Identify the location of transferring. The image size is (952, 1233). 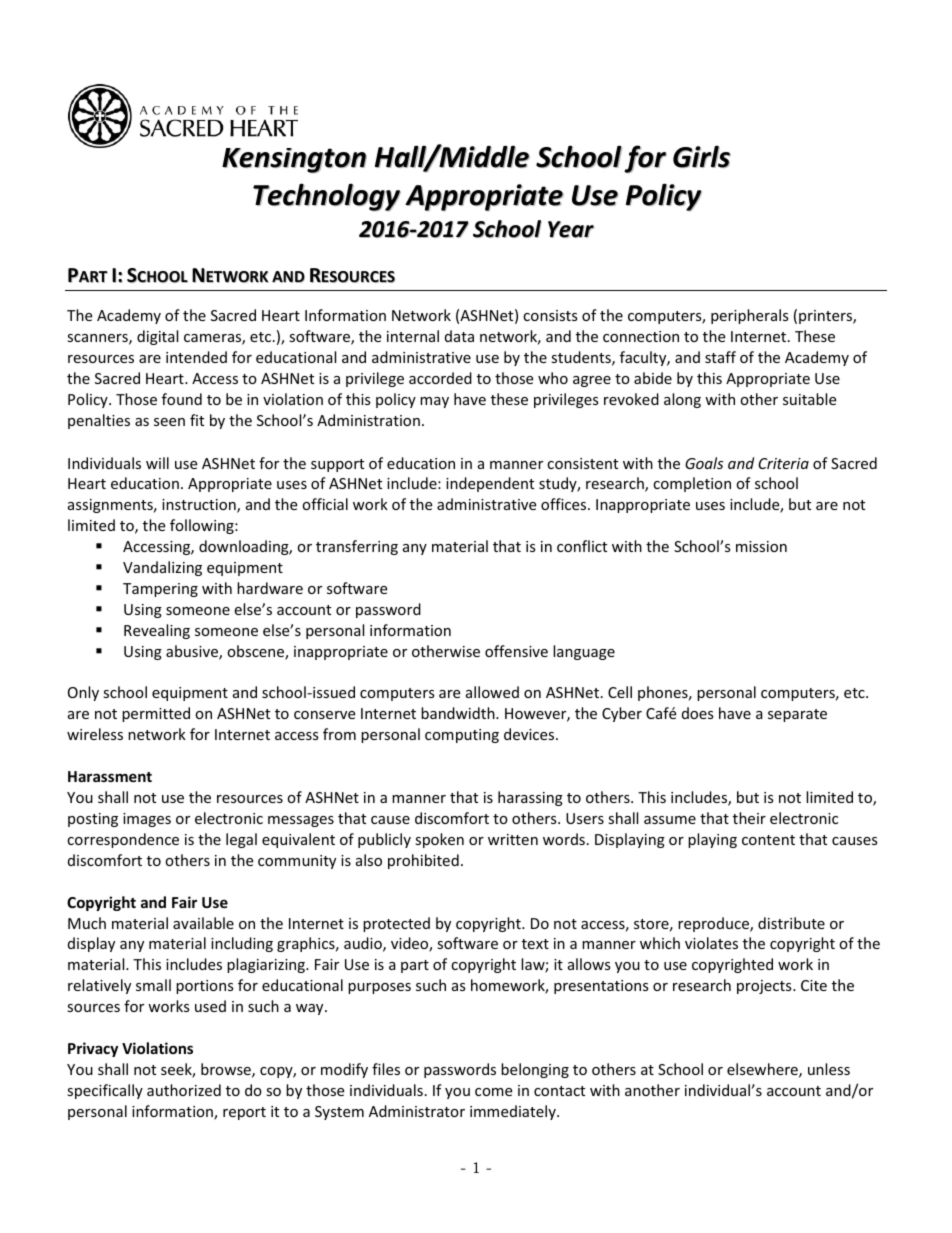
(357, 547).
